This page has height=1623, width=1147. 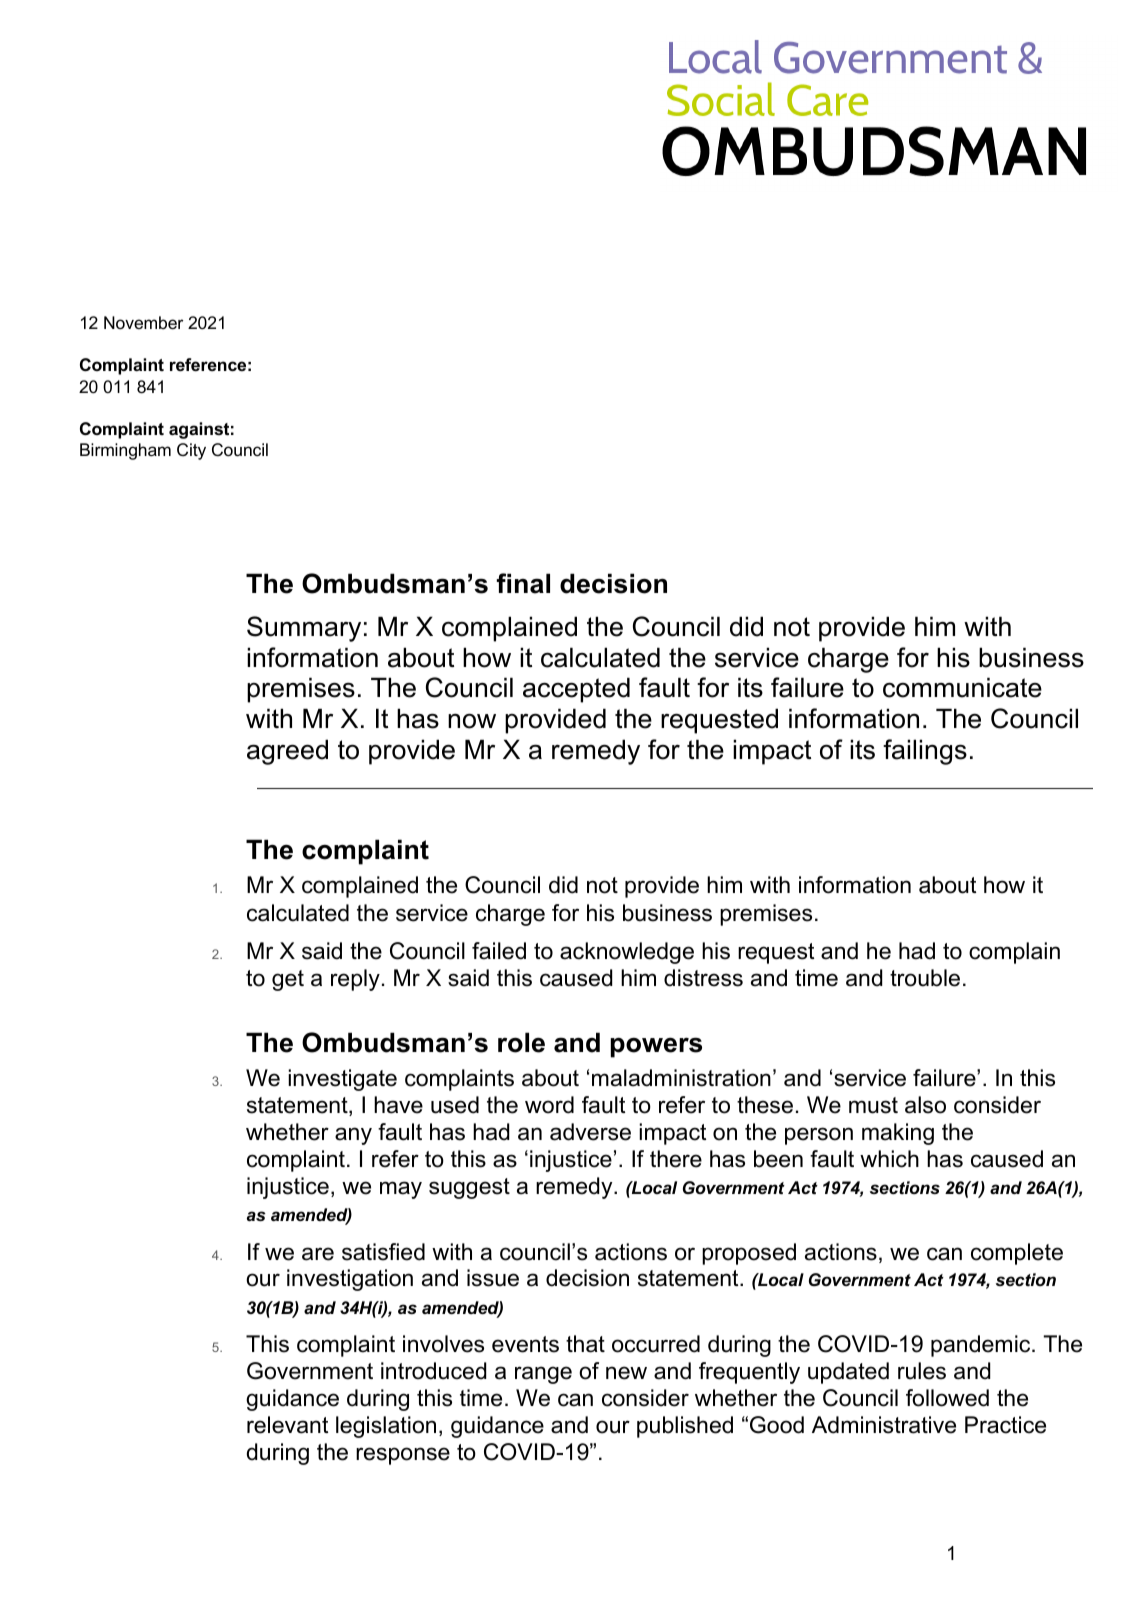 What do you see at coordinates (523, 583) in the page?
I see `final` at bounding box center [523, 583].
